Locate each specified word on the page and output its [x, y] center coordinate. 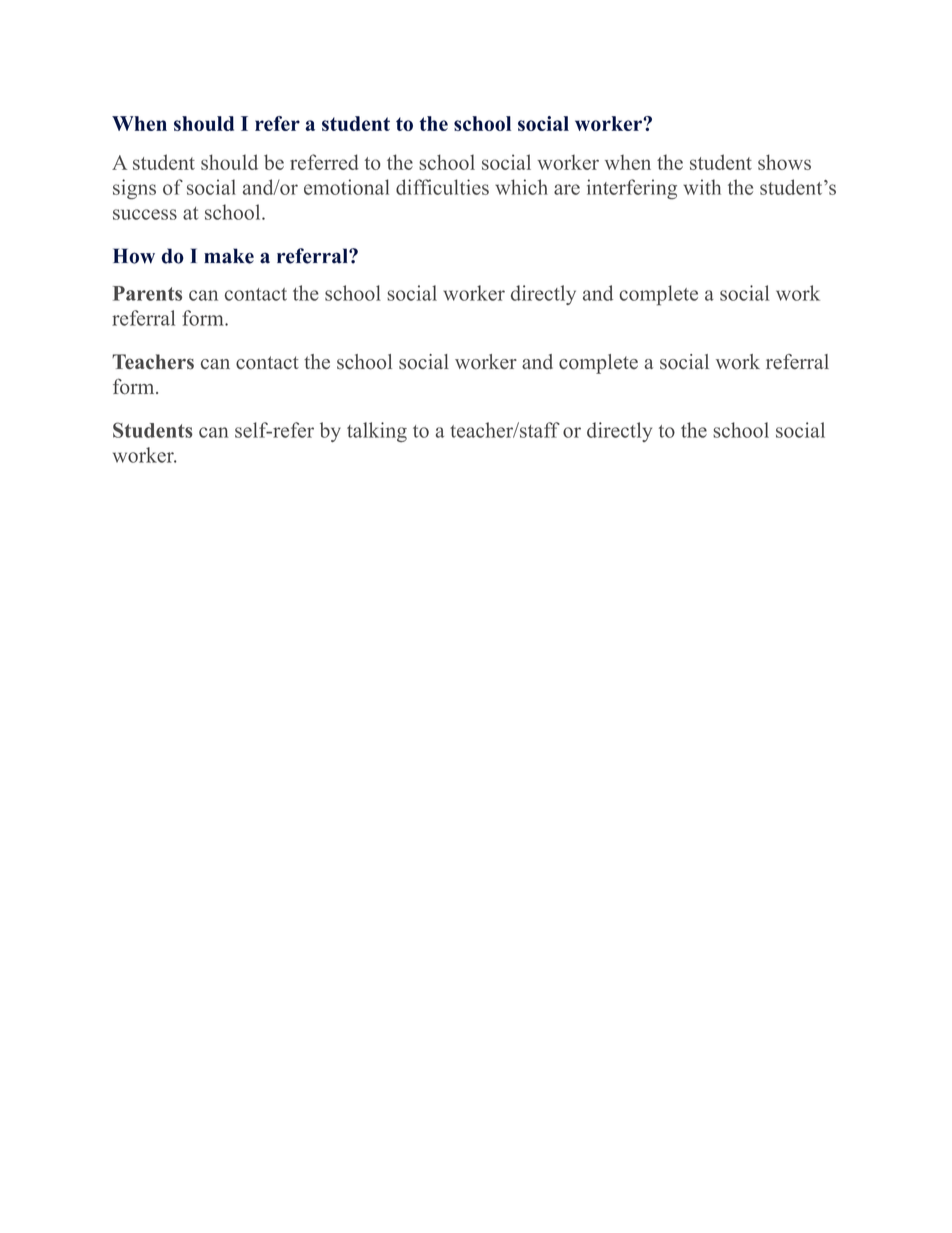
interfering [632, 189]
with [702, 187]
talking [377, 432]
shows [784, 162]
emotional [346, 187]
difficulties [442, 187]
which [521, 187]
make [229, 256]
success [145, 214]
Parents [147, 293]
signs [134, 189]
